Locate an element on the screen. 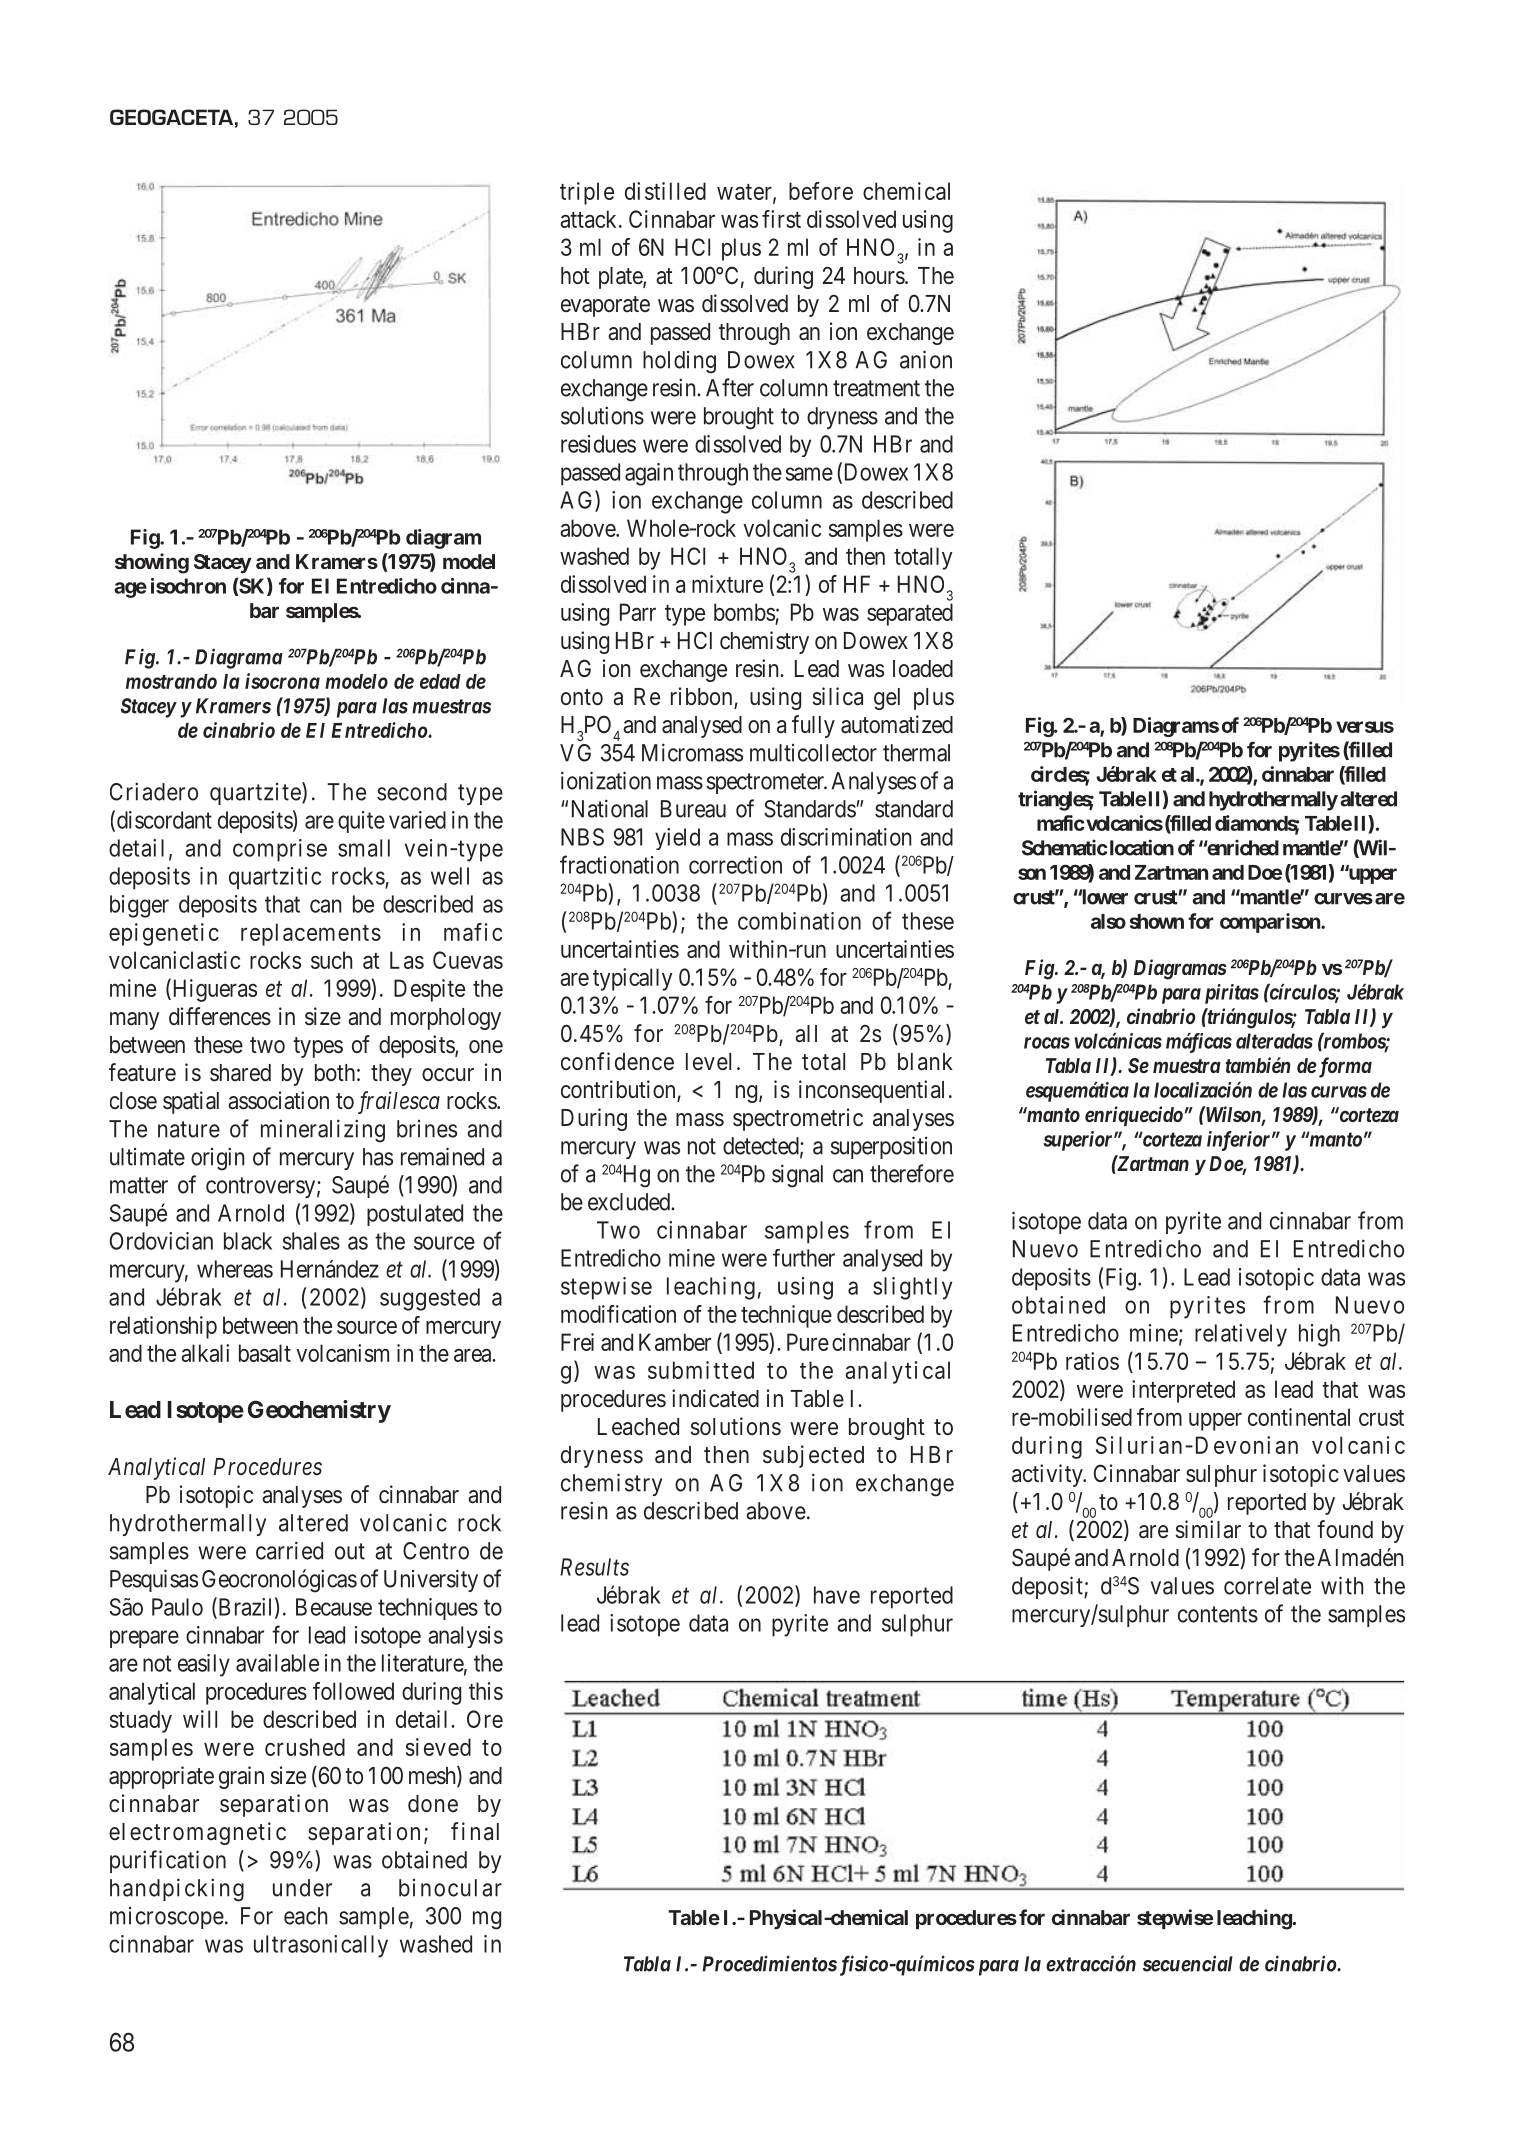 This screenshot has height=2149, width=1520. under is located at coordinates (302, 1888).
